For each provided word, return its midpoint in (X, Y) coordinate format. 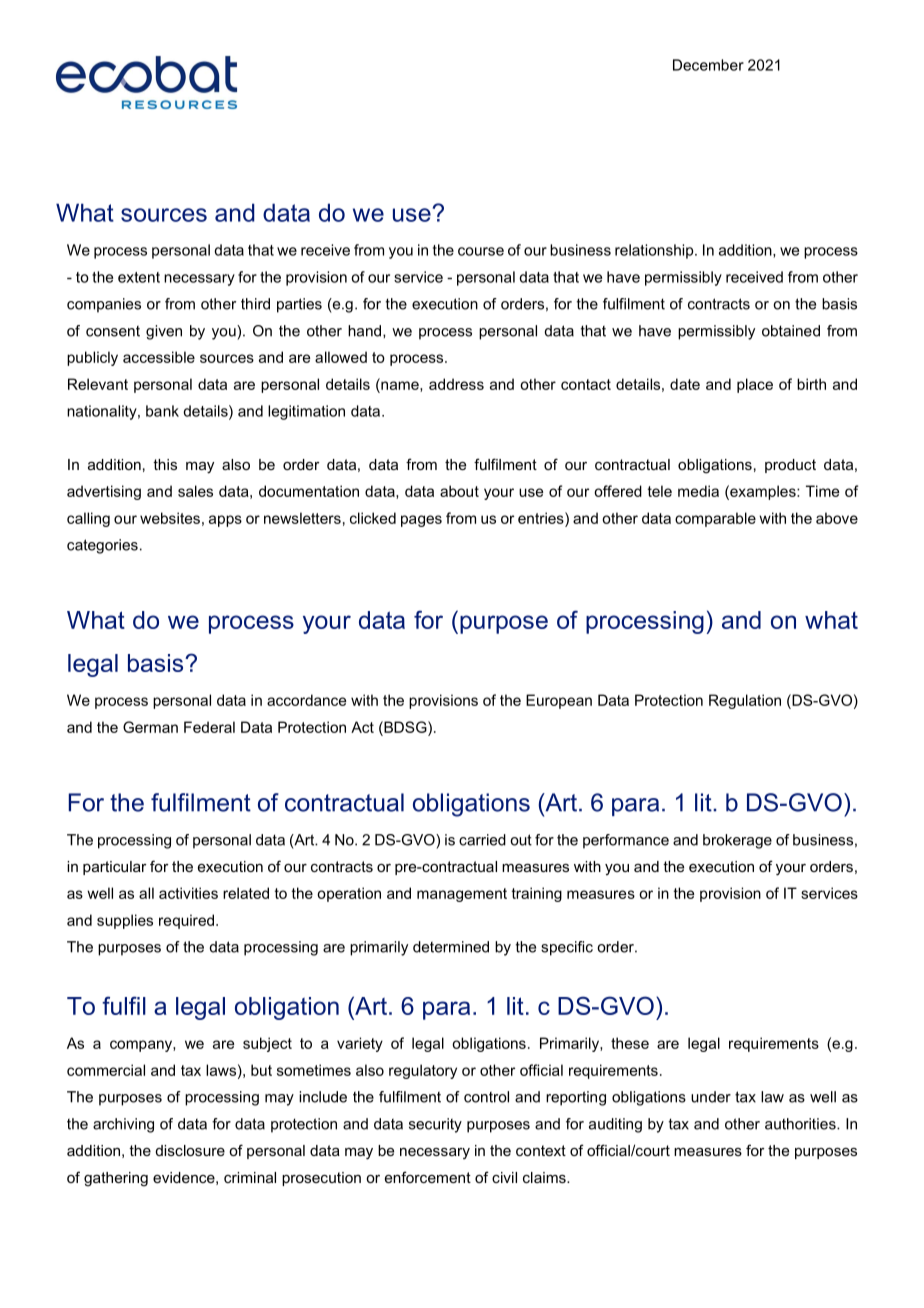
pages (421, 521)
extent (139, 277)
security (435, 1125)
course (481, 251)
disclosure (190, 1150)
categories (102, 546)
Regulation (745, 701)
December (708, 65)
